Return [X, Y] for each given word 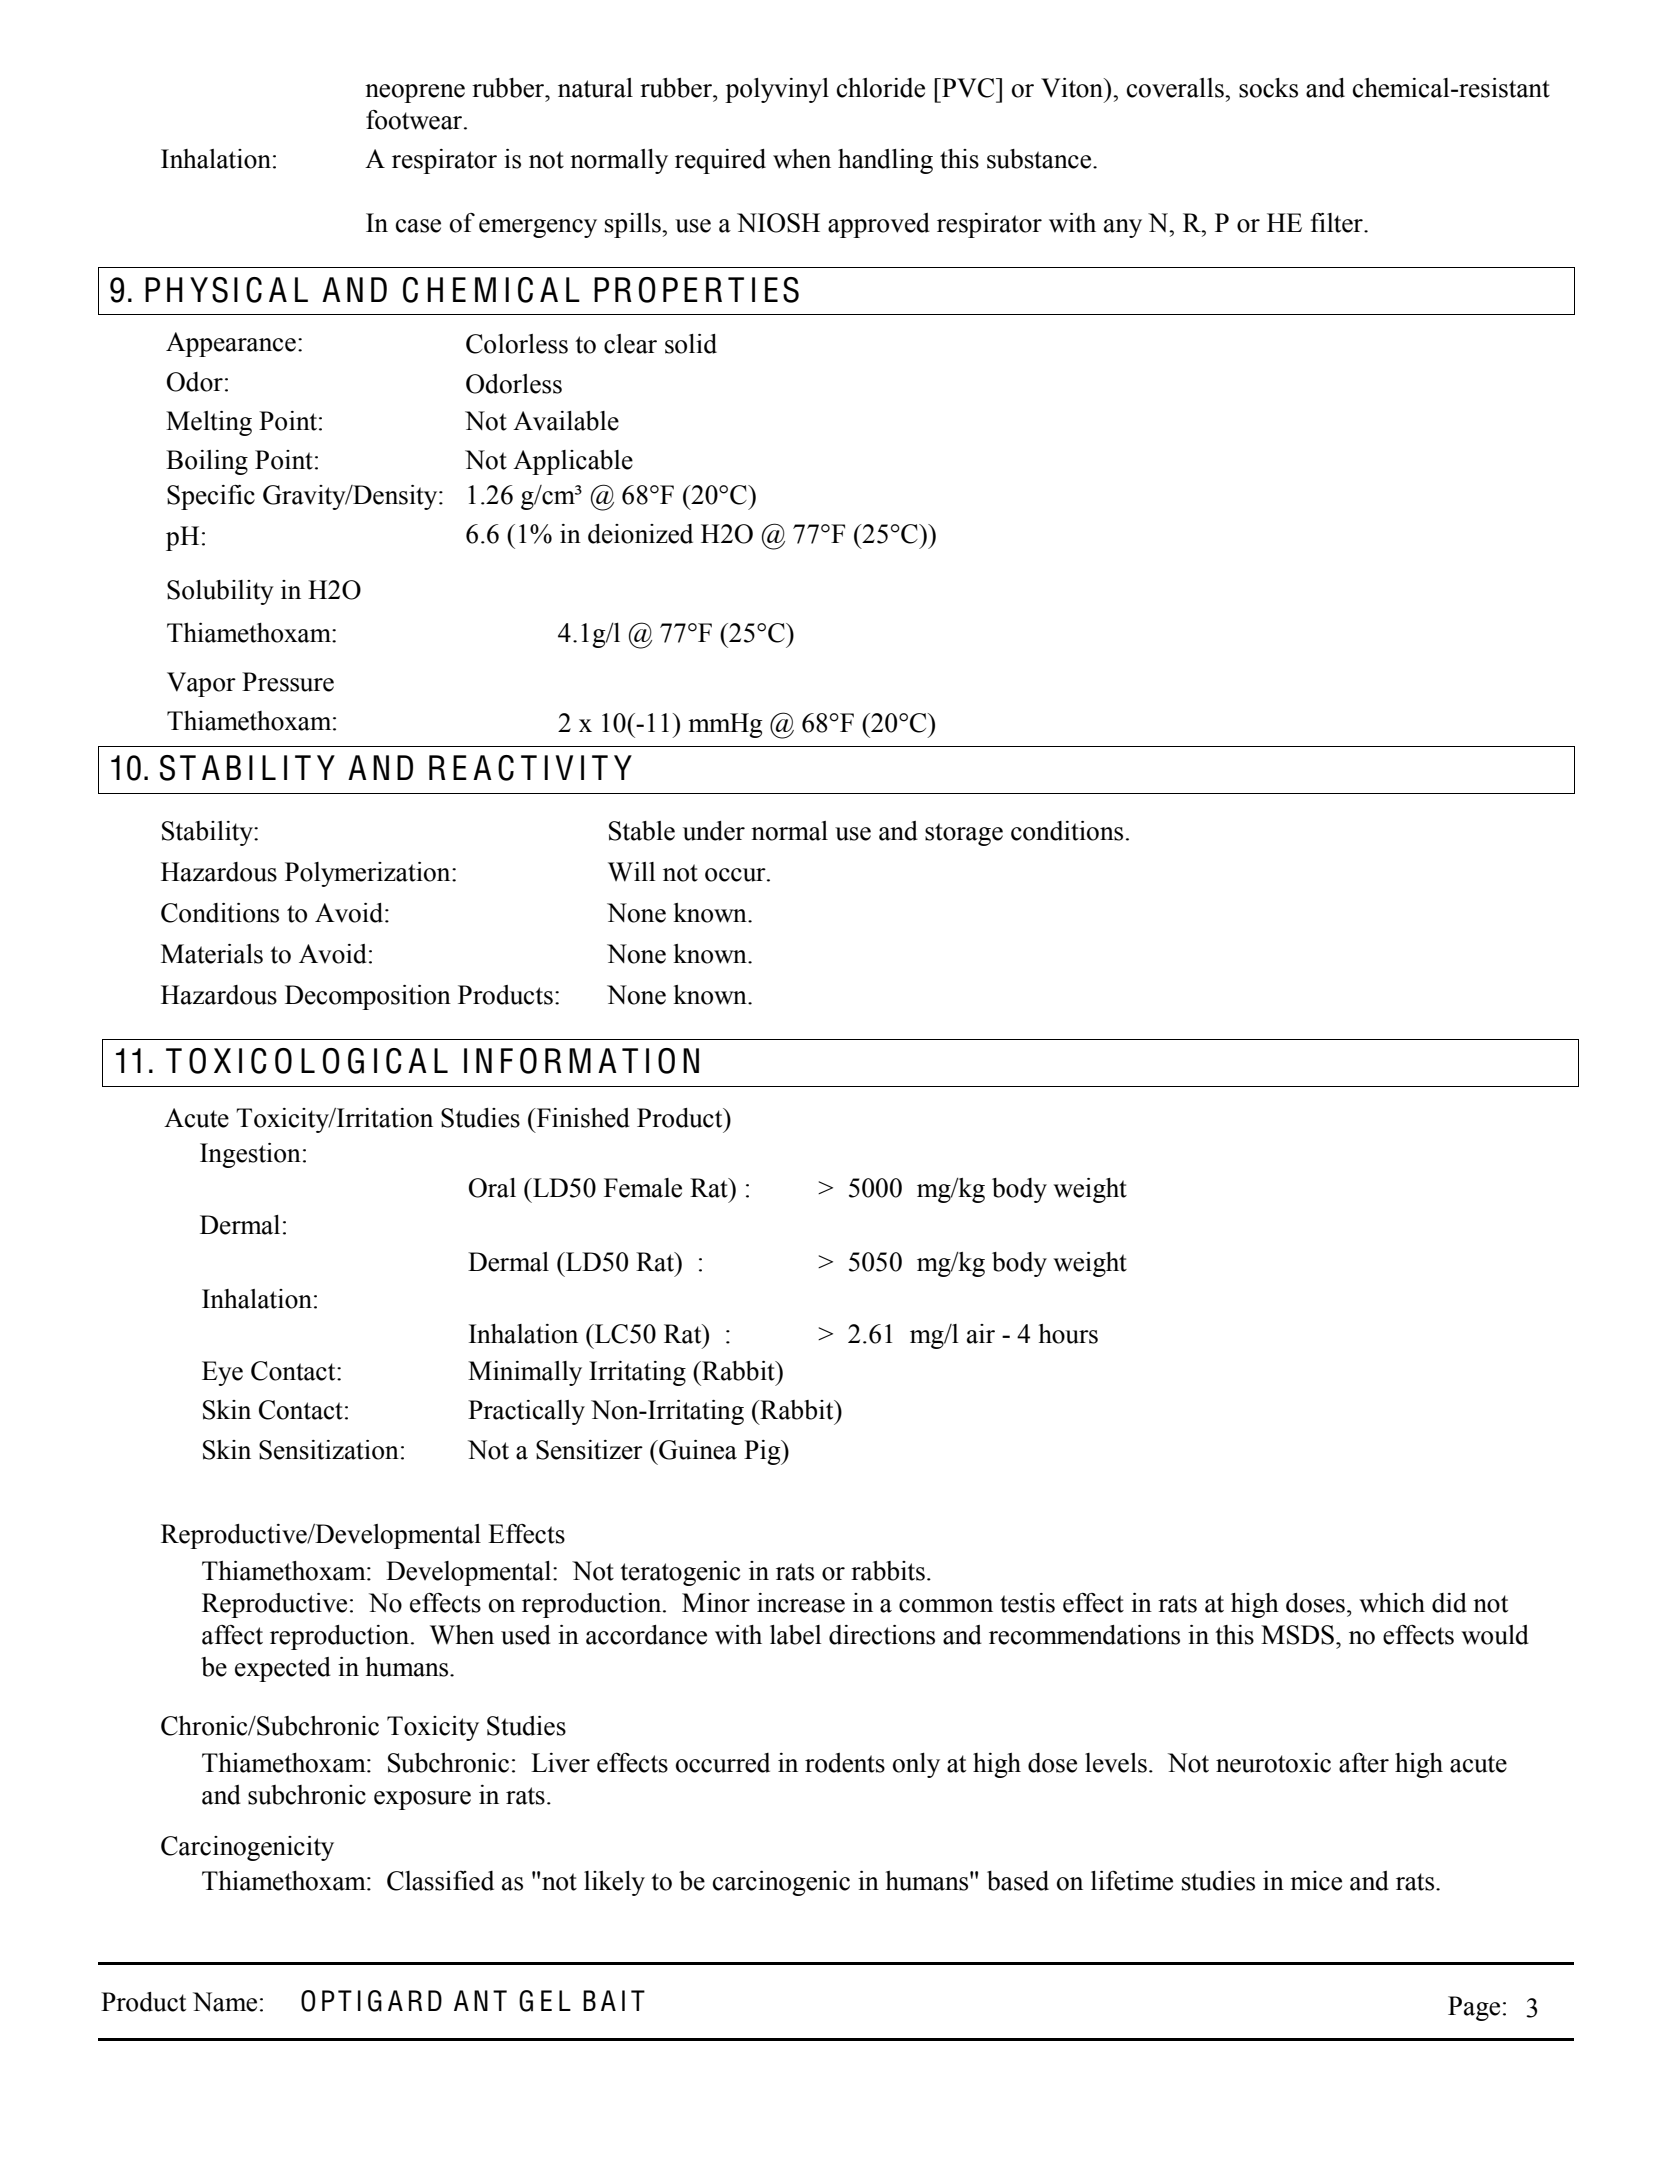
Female [643, 1188]
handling [885, 161]
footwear [415, 120]
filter [1338, 223]
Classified [440, 1880]
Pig [763, 1452]
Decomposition [368, 997]
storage [964, 834]
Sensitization [329, 1450]
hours [1068, 1334]
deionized [640, 534]
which [1392, 1603]
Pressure [288, 682]
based [1018, 1880]
